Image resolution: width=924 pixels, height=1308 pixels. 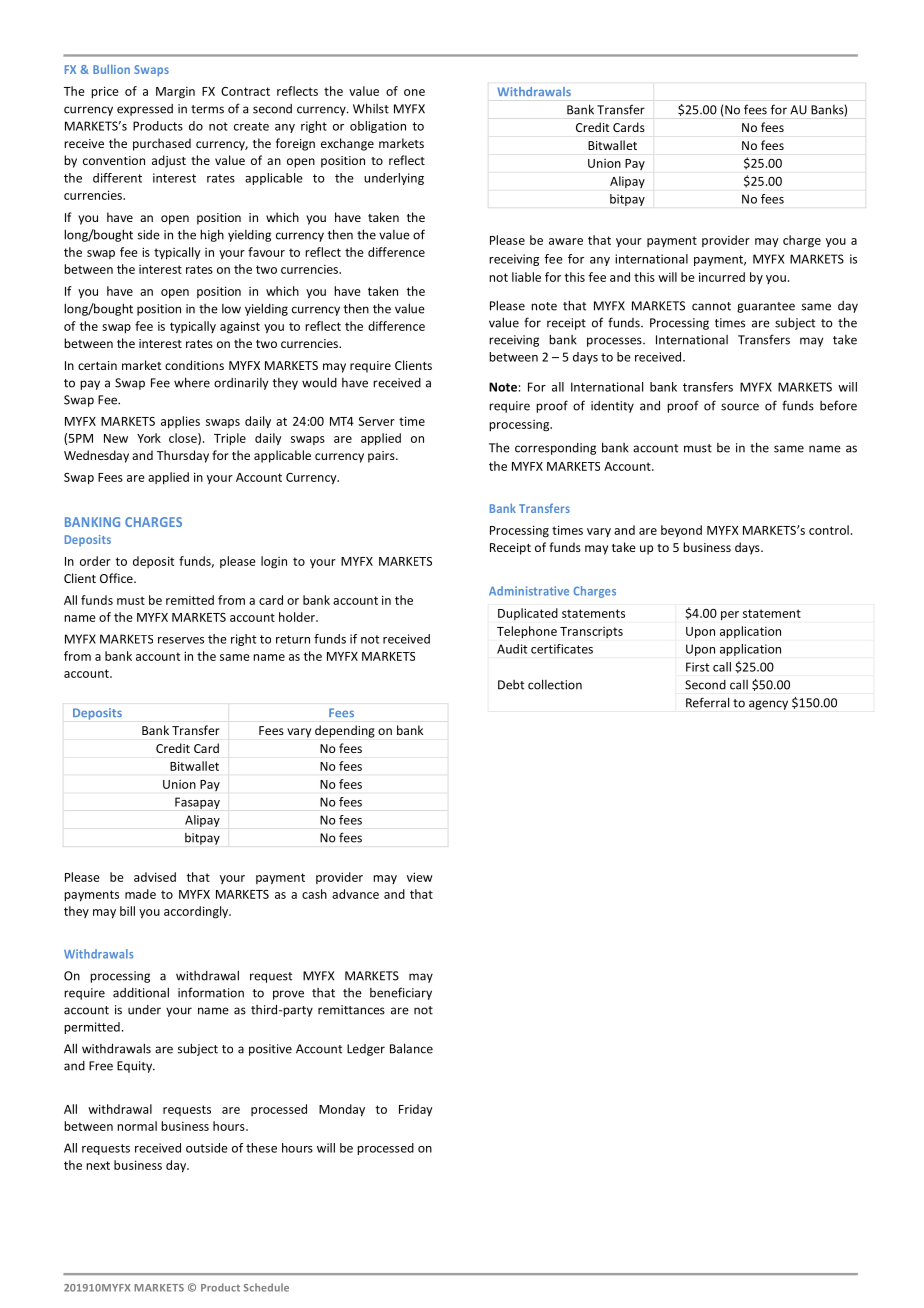 I want to click on Debt, so click(x=511, y=685).
